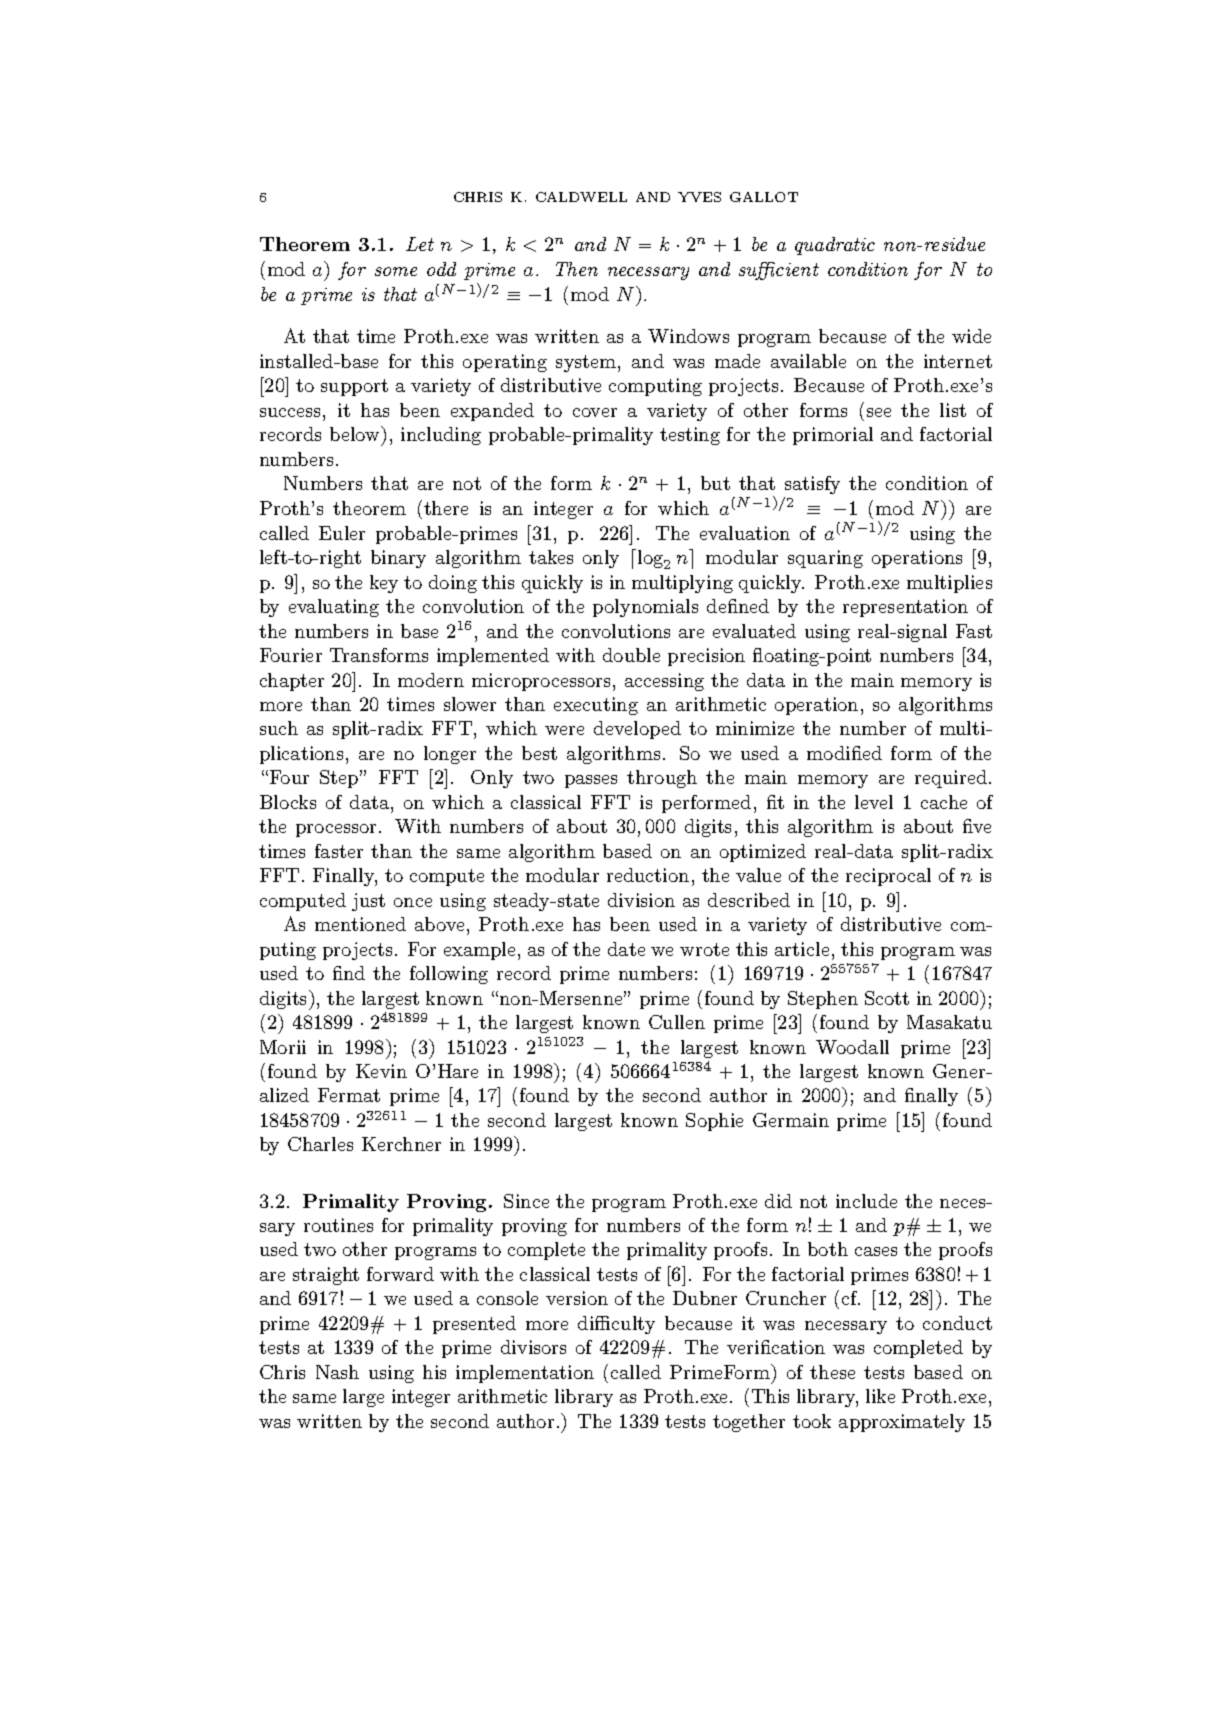 The image size is (1218, 1723). What do you see at coordinates (677, 1022) in the image?
I see `Cullen` at bounding box center [677, 1022].
